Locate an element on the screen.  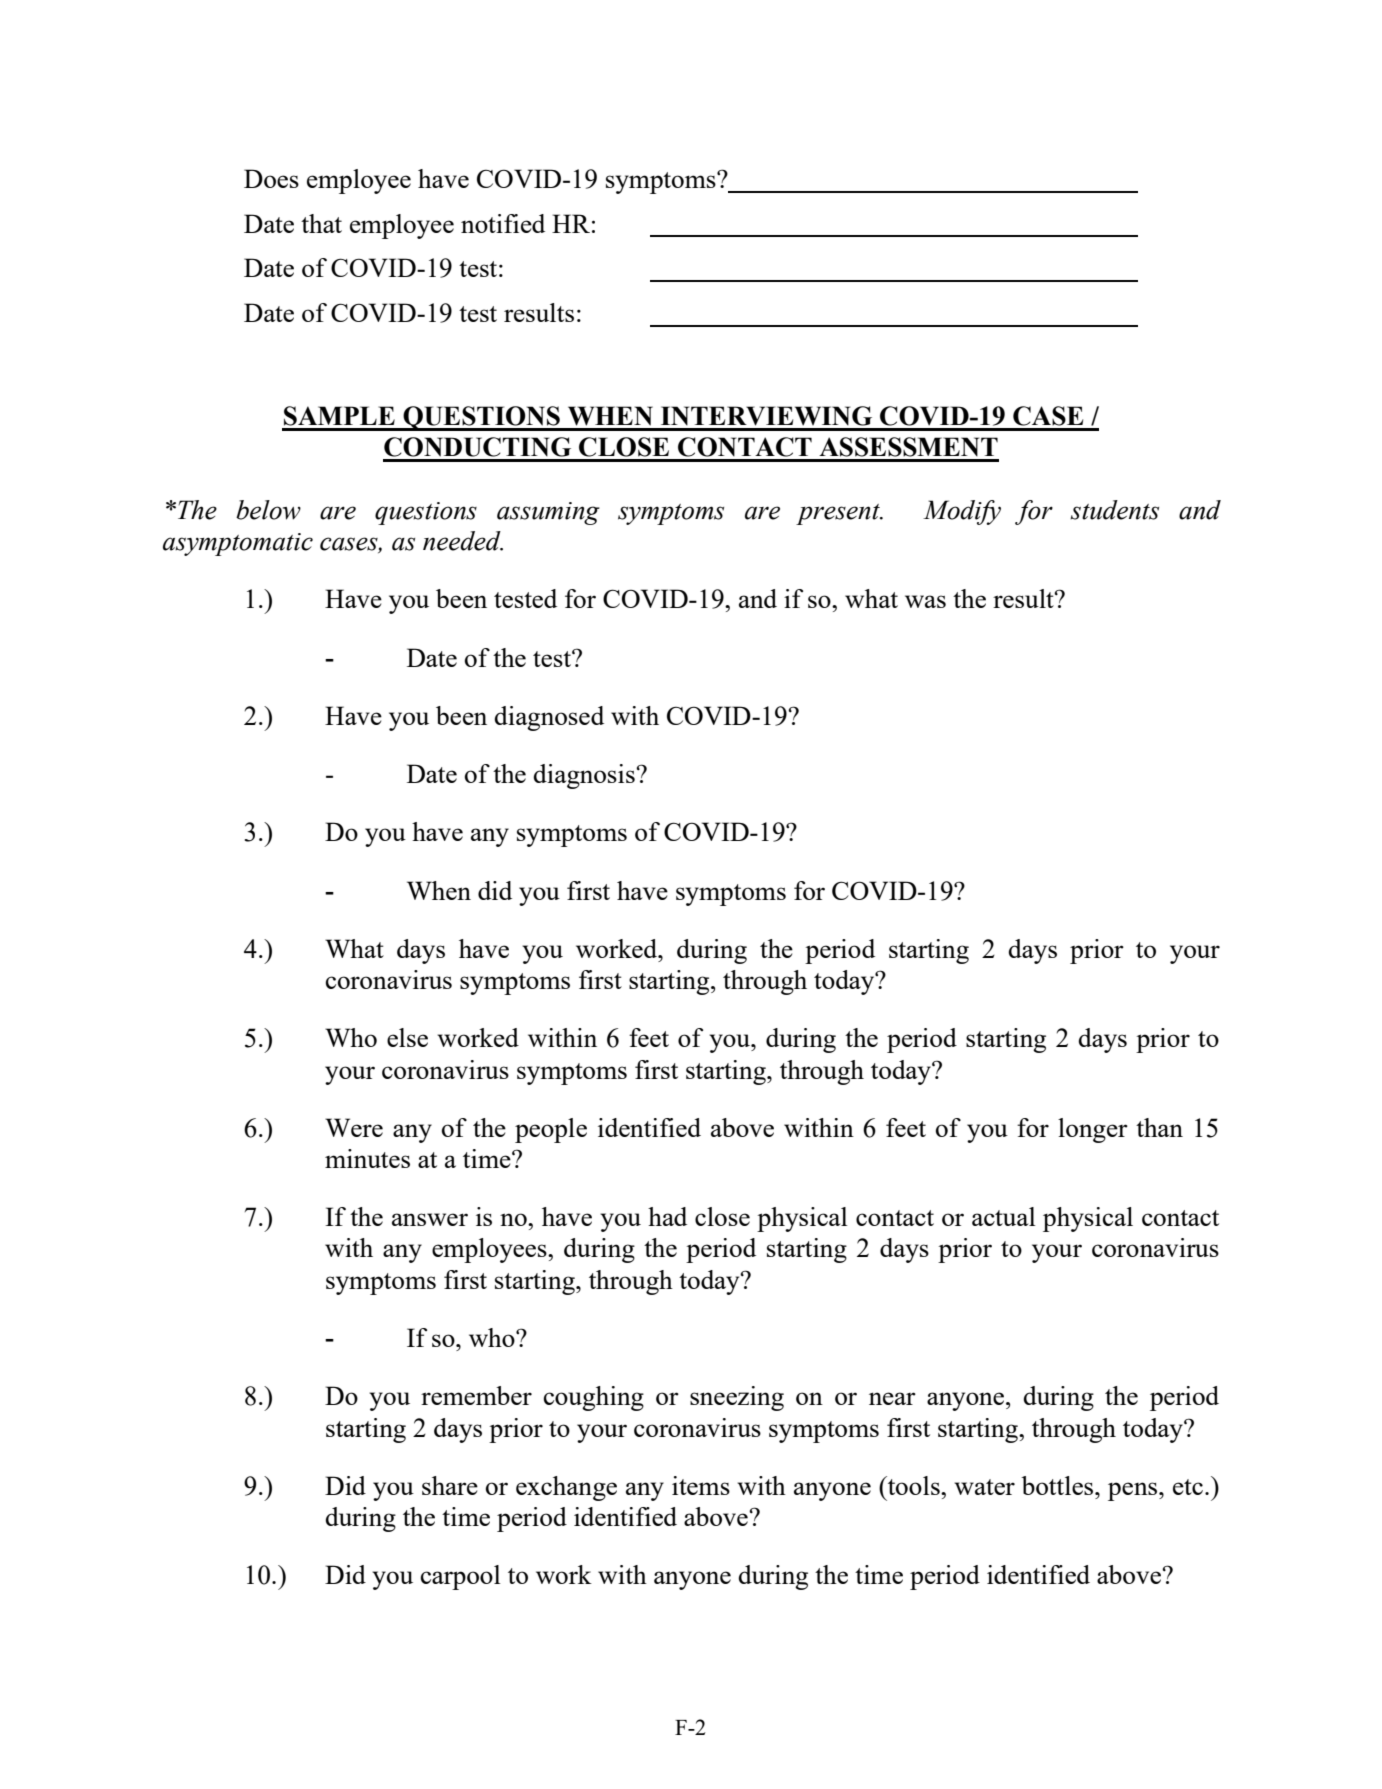
was is located at coordinates (925, 601).
